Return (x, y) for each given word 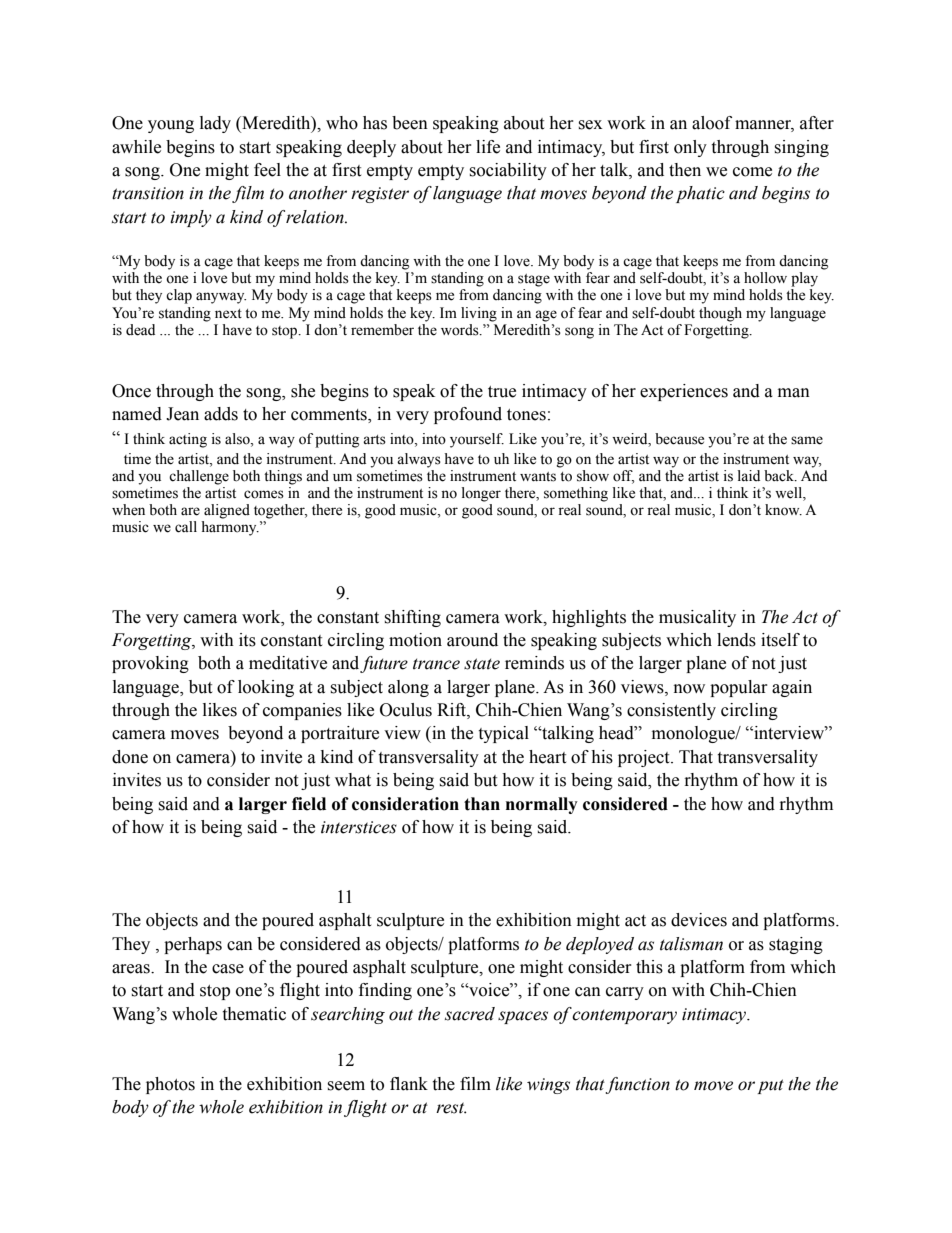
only (690, 148)
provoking (150, 664)
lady (215, 124)
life (488, 147)
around (472, 640)
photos (170, 1085)
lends (736, 640)
